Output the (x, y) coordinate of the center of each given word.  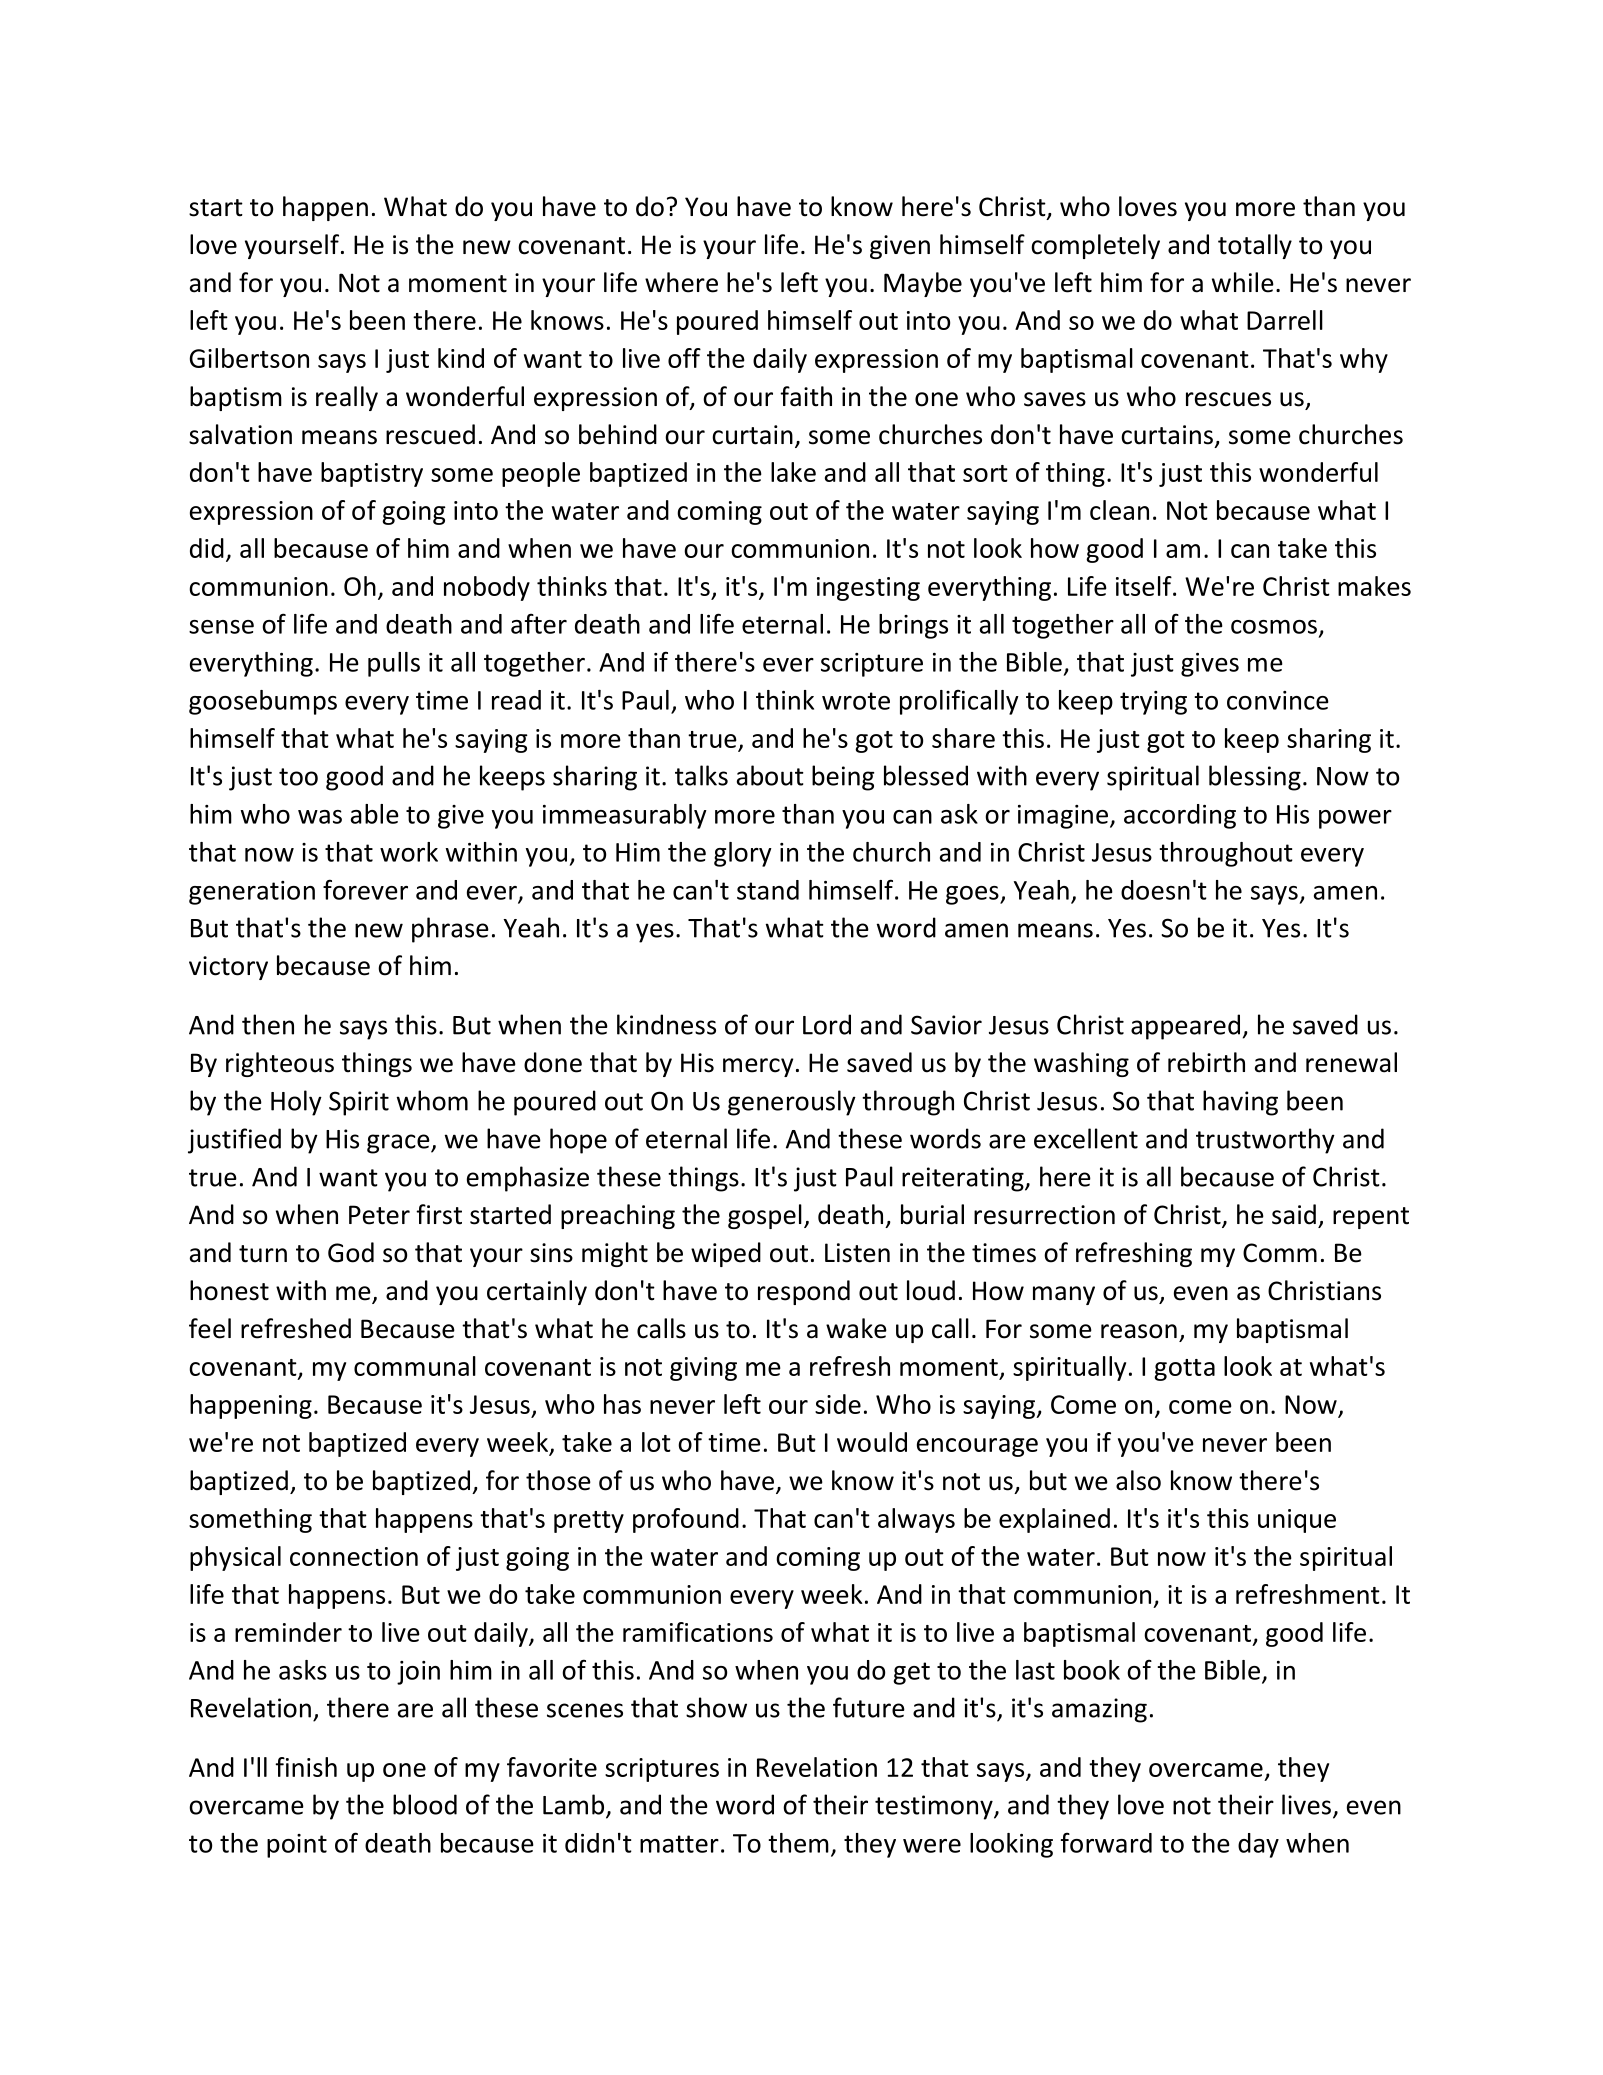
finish (306, 1767)
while (1243, 282)
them (798, 1843)
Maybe (923, 284)
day (1258, 1845)
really (347, 398)
